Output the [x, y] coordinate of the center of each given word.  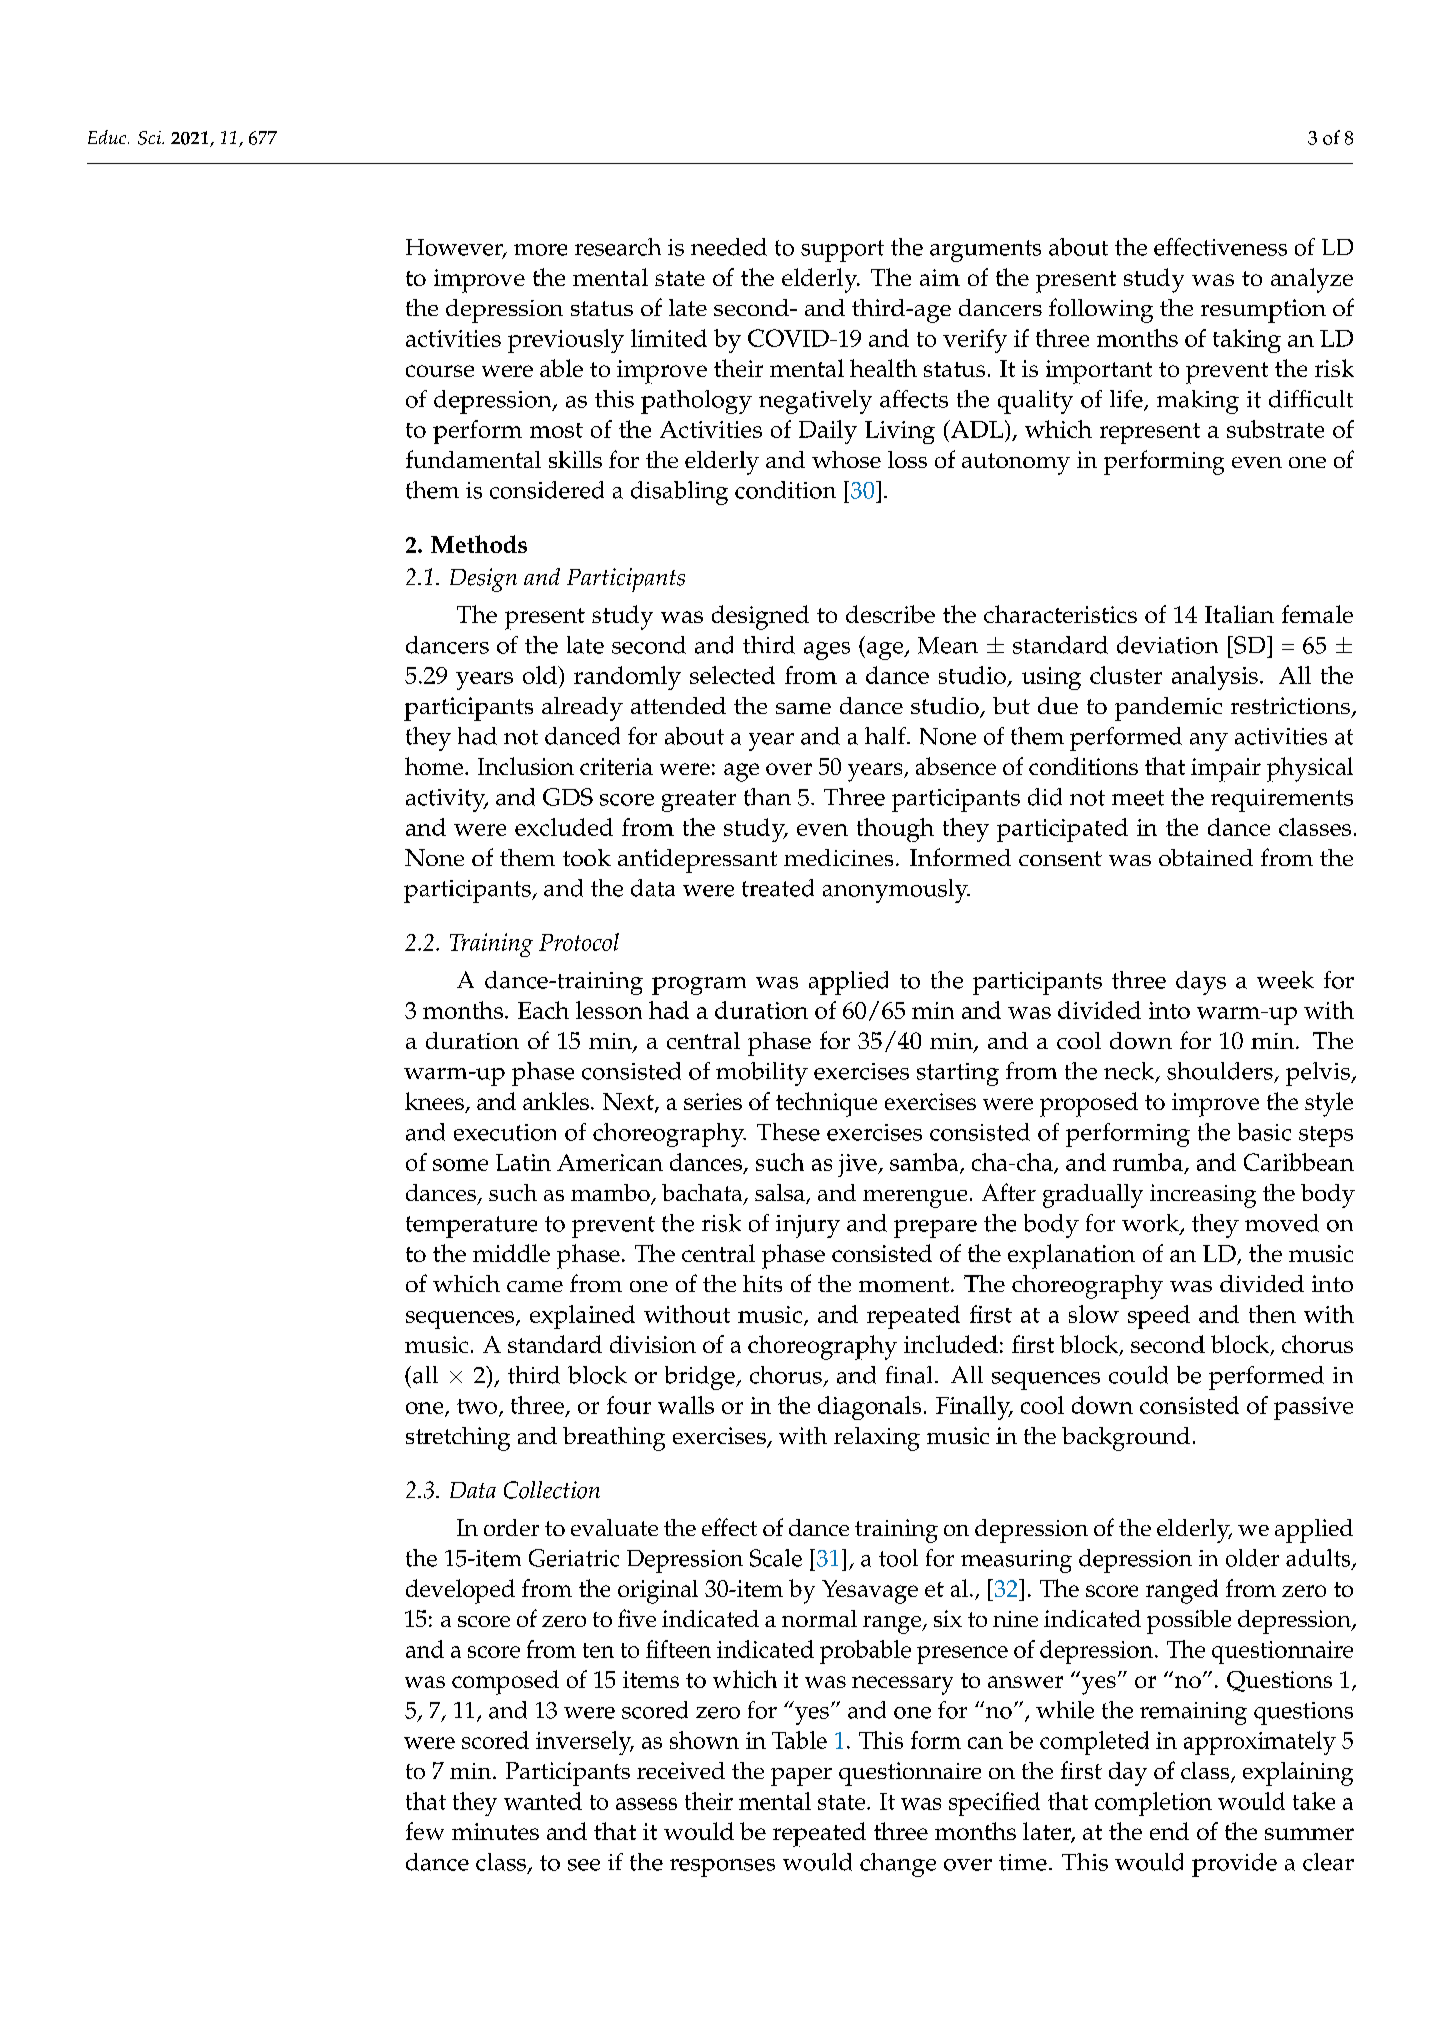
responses [722, 1868]
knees [435, 1102]
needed [729, 247]
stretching [458, 1439]
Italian [1239, 614]
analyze [1312, 280]
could [1138, 1375]
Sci [151, 138]
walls [686, 1405]
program [699, 986]
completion [1153, 1804]
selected [732, 675]
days [1201, 983]
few [425, 1831]
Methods [479, 544]
